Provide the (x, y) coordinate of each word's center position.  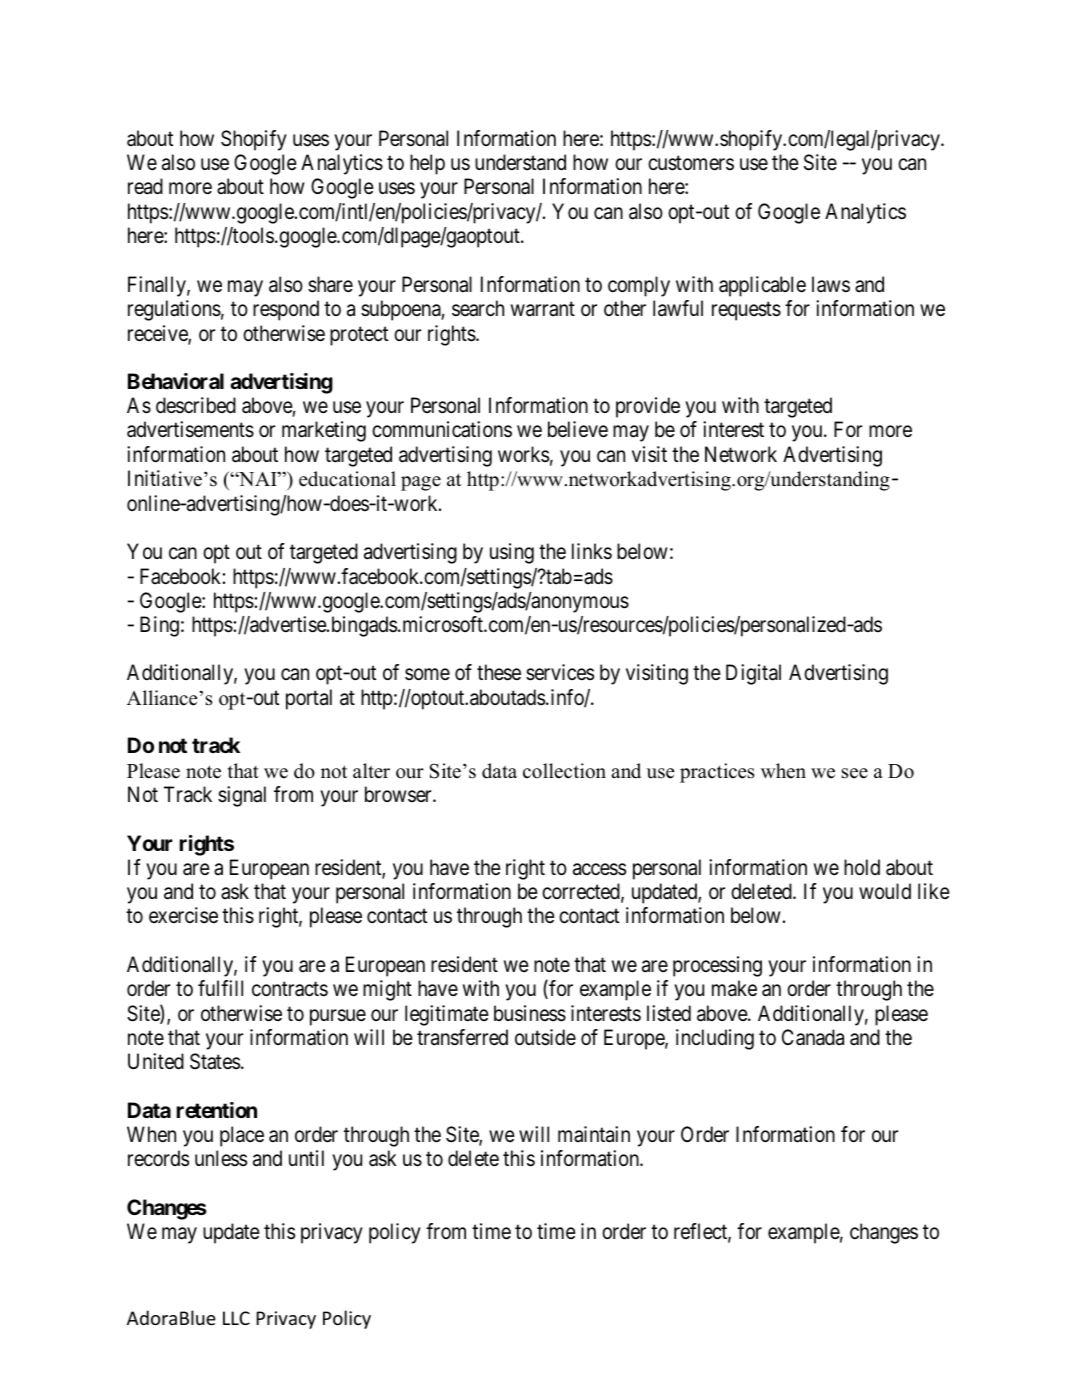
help (427, 164)
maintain (594, 1134)
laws (831, 284)
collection (564, 771)
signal (242, 796)
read (145, 186)
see (855, 773)
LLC (236, 1318)
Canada (813, 1037)
